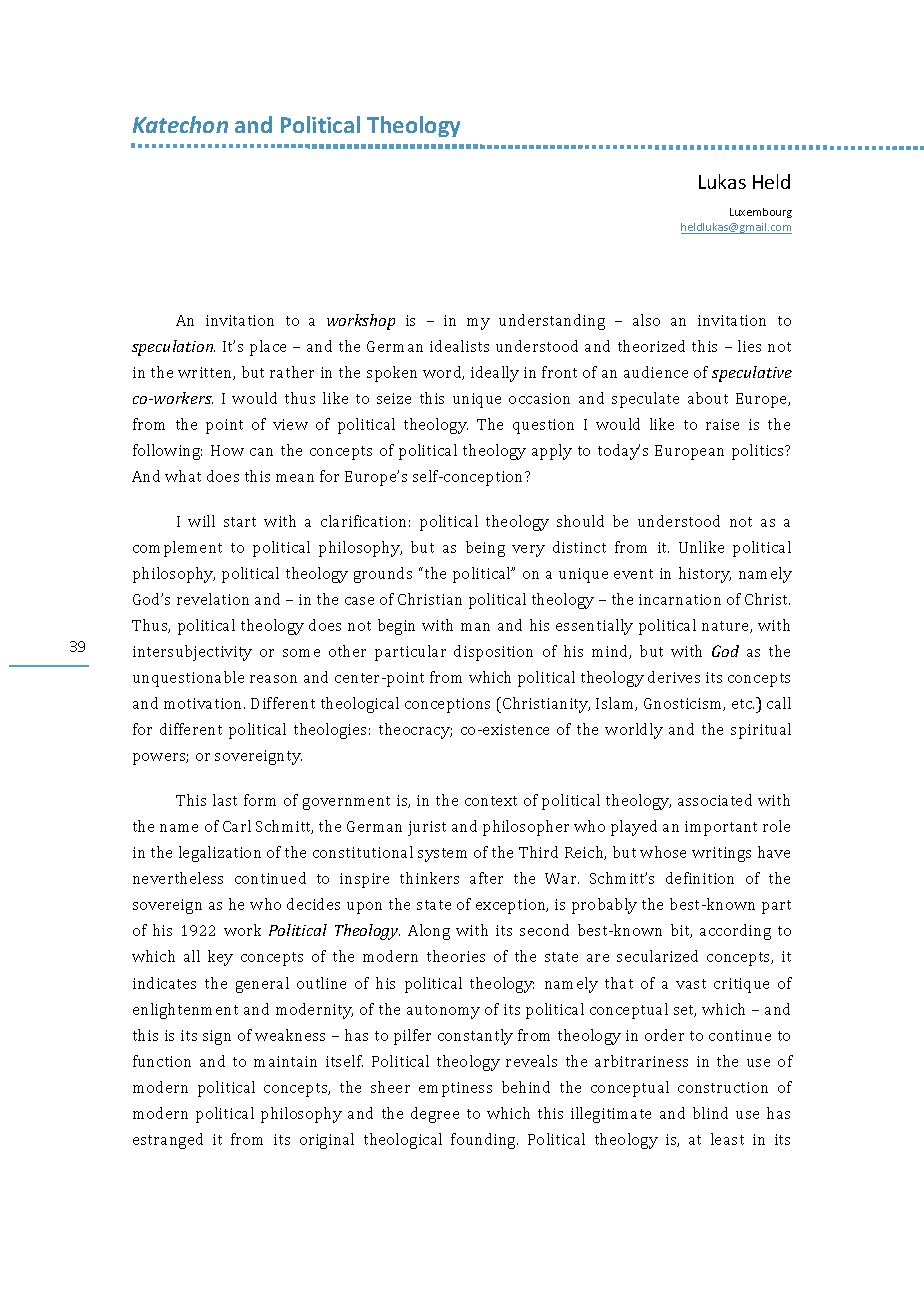 The image size is (924, 1309). Describe the element at coordinates (273, 679) in the screenshot. I see `reason` at that location.
